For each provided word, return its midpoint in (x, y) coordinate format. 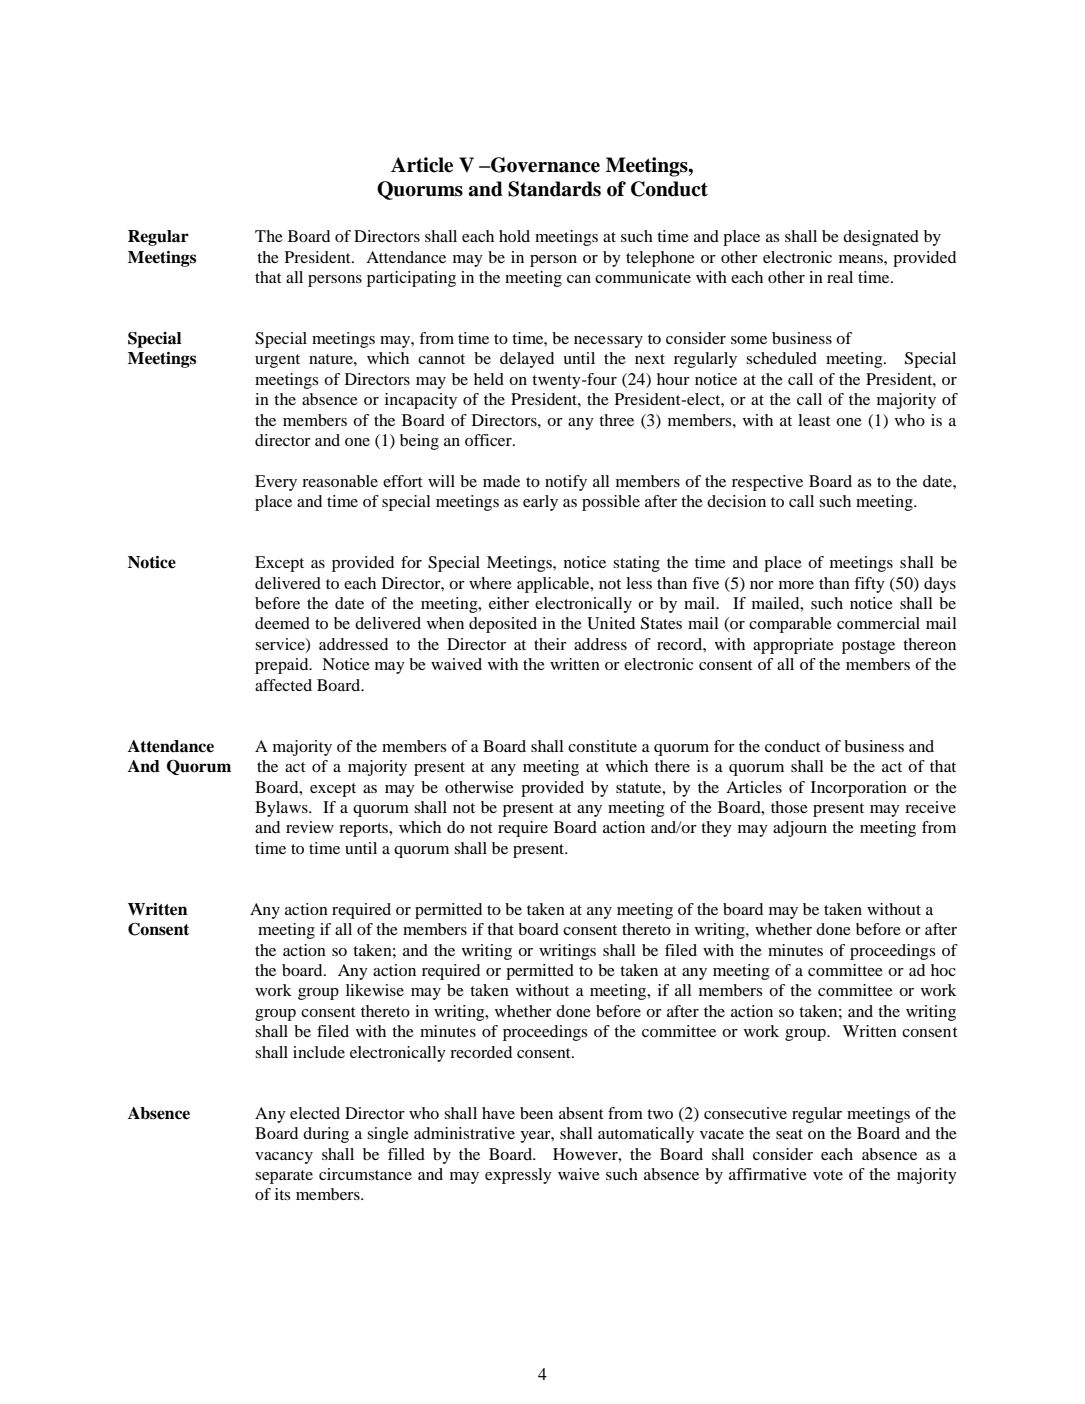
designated (881, 238)
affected (283, 685)
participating (411, 279)
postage (868, 647)
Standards (554, 189)
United (611, 623)
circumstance (365, 1174)
